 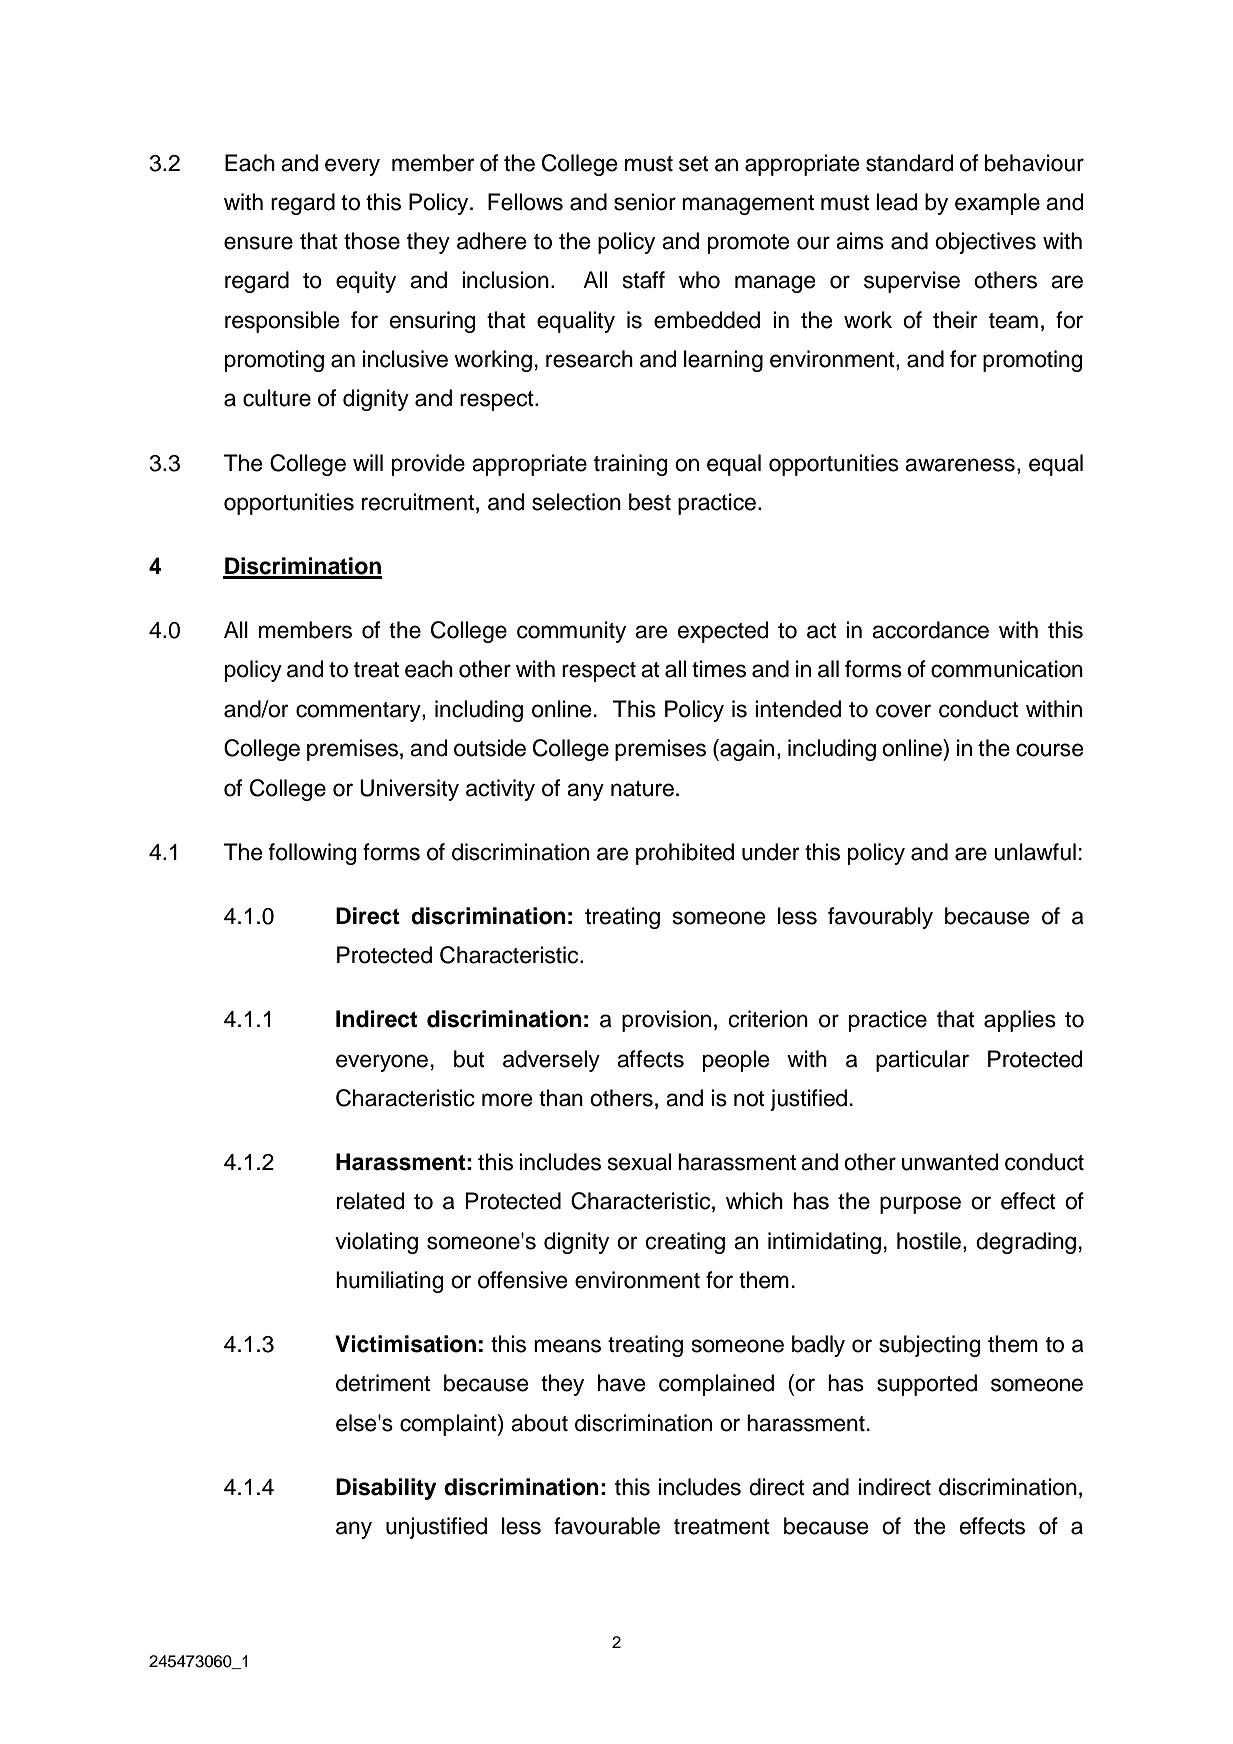 I want to click on senior, so click(x=645, y=202).
